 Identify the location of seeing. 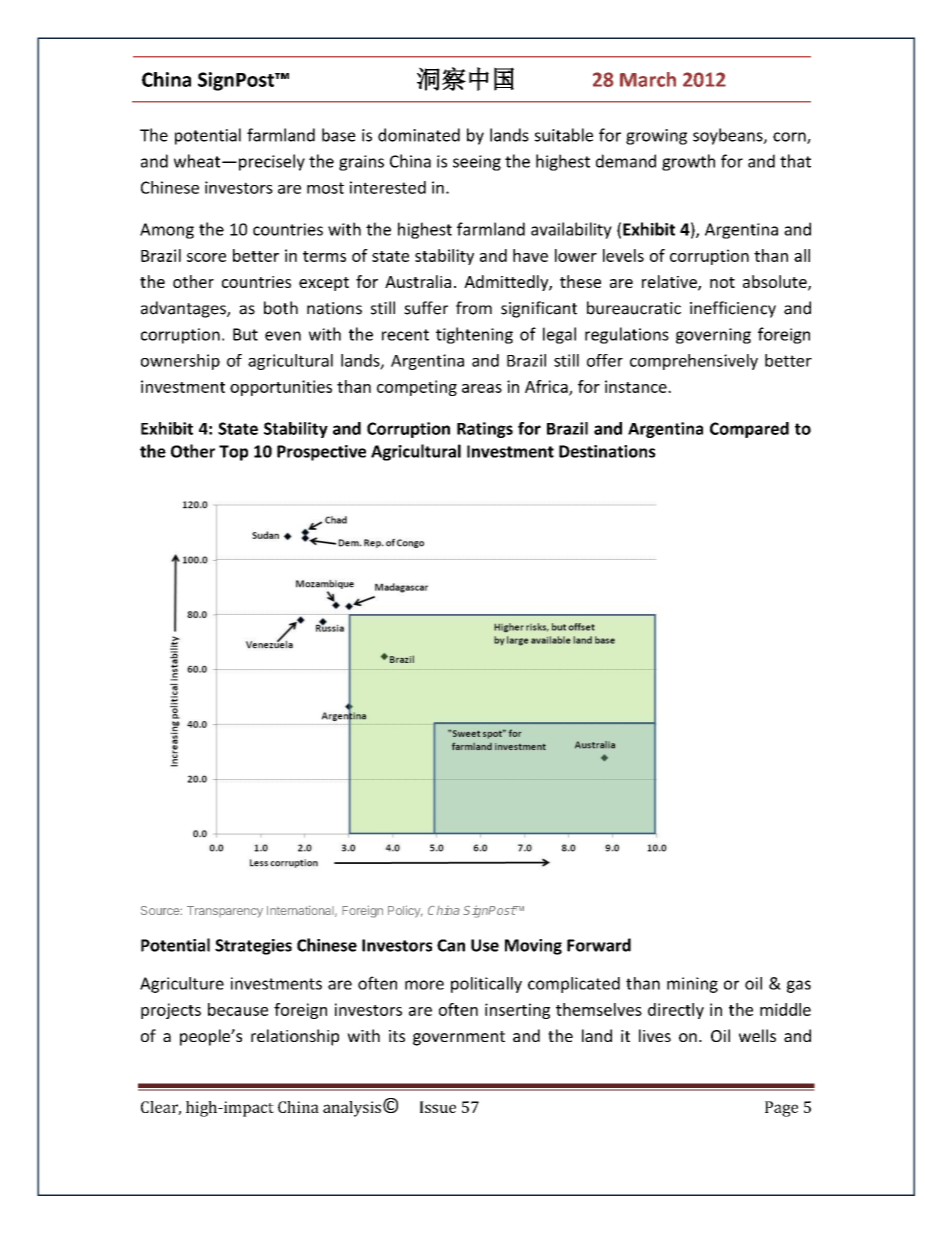
(477, 163).
